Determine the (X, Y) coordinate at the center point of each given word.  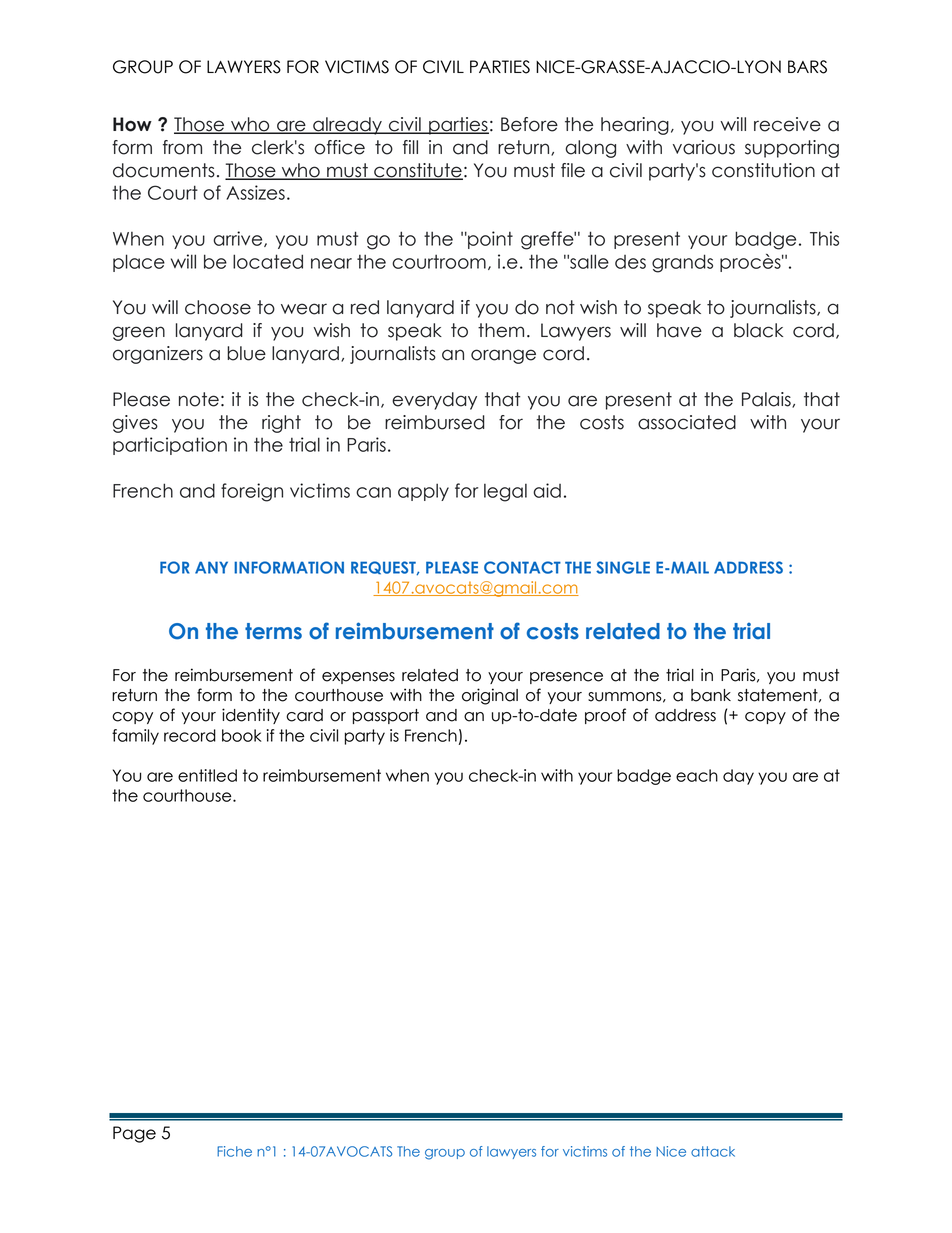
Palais (767, 400)
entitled (207, 775)
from (182, 147)
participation (170, 446)
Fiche (234, 1151)
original (490, 696)
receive (787, 124)
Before (529, 124)
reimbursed (435, 422)
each (697, 775)
